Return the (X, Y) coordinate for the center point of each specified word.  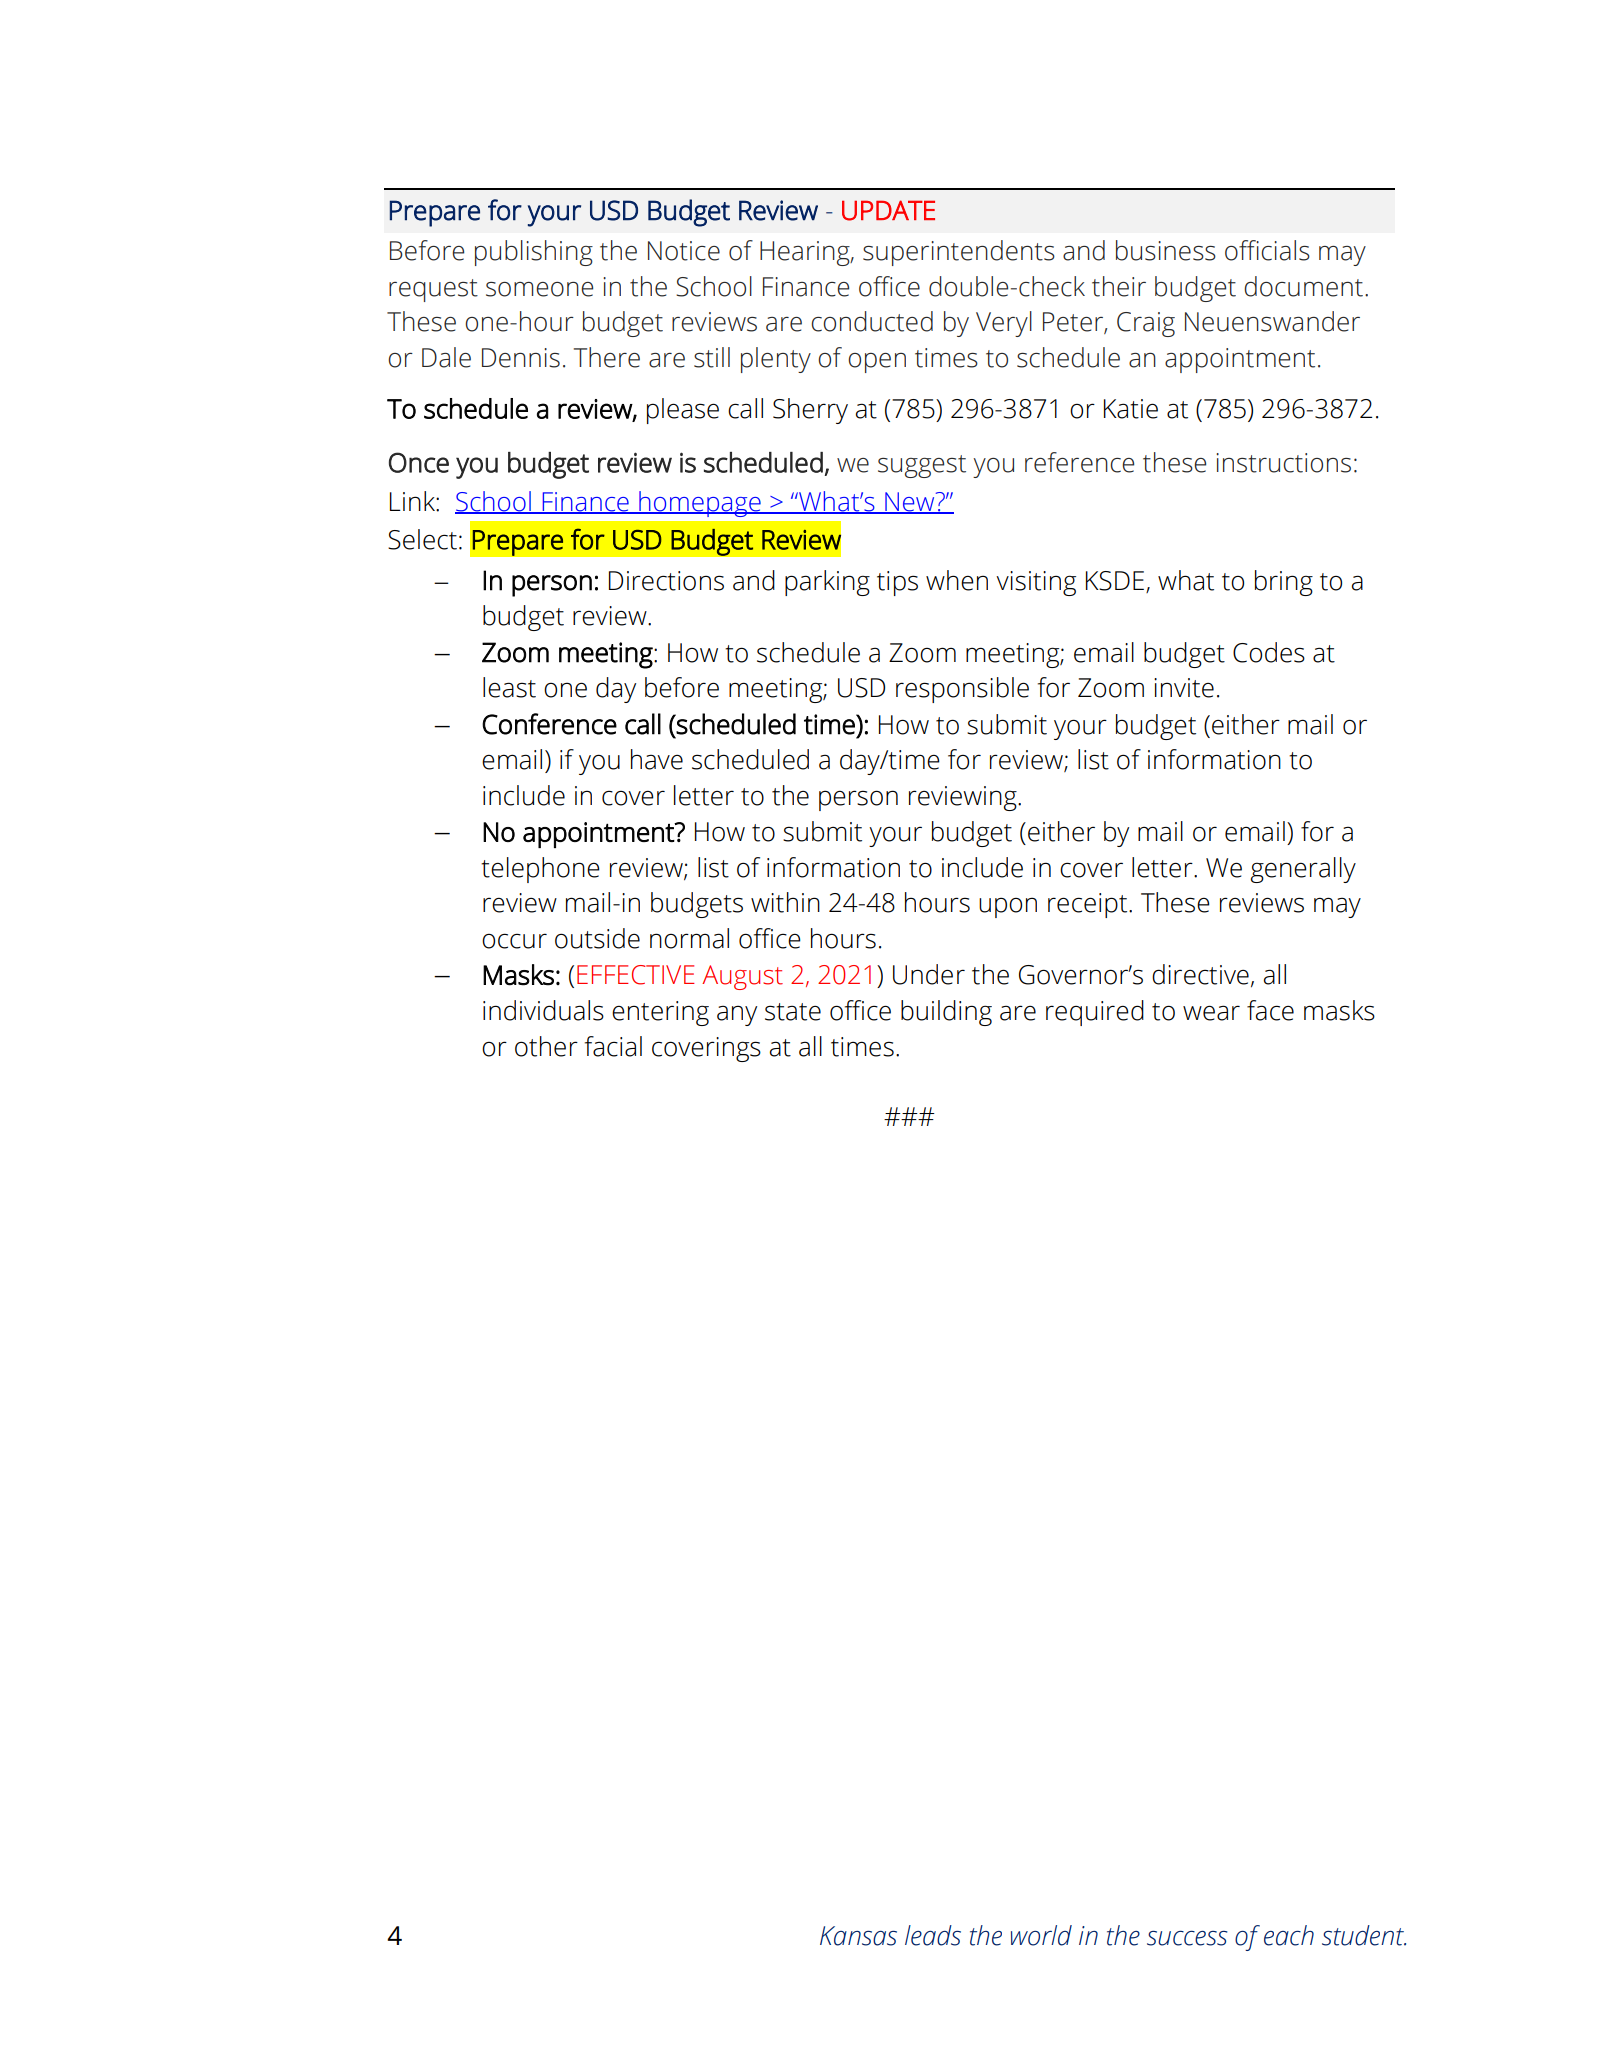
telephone (540, 870)
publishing (534, 253)
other (546, 1046)
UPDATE (888, 210)
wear (1211, 1013)
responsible (962, 690)
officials (1267, 250)
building (946, 1013)
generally (1303, 870)
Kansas (858, 1936)
